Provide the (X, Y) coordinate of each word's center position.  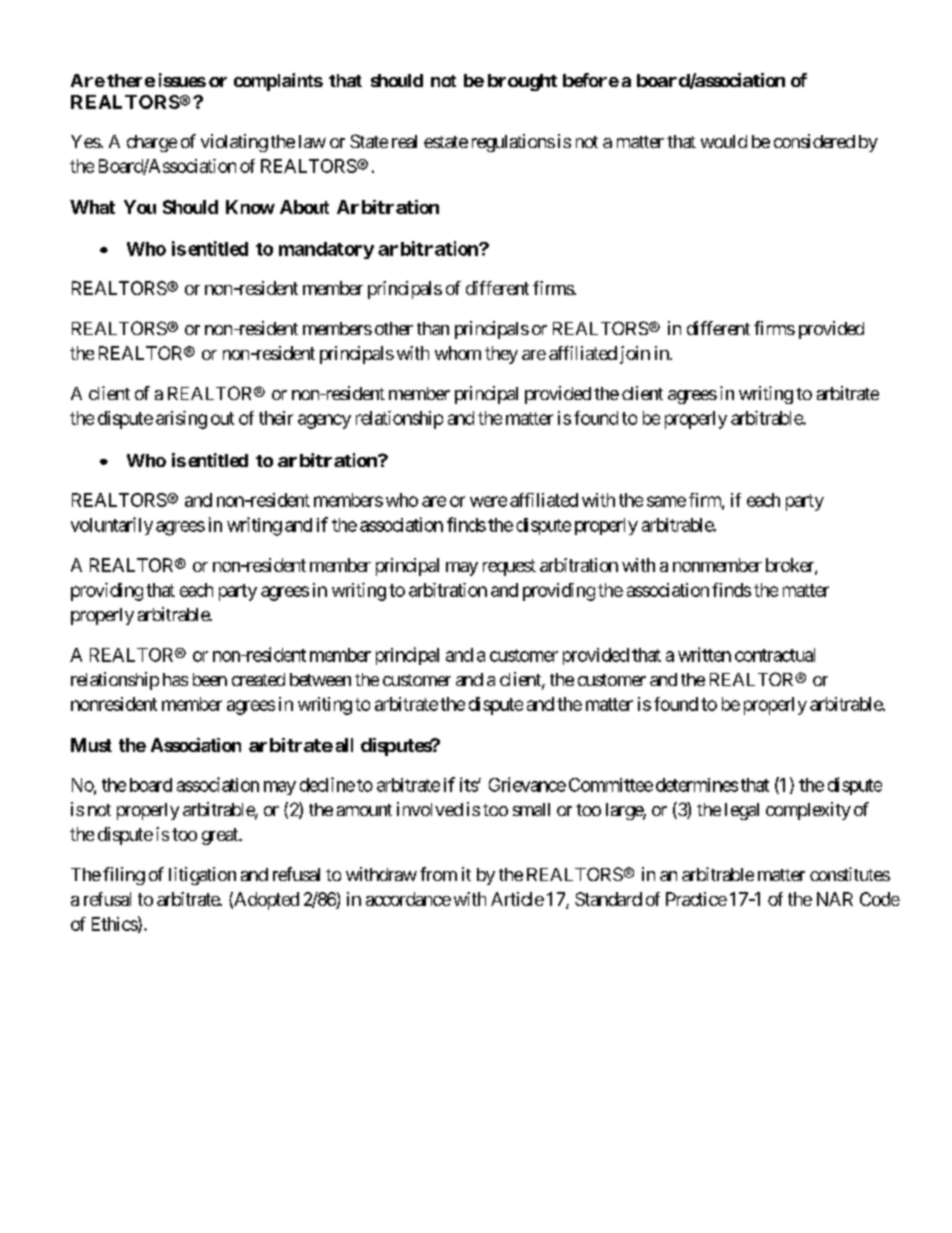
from (438, 874)
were (488, 501)
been (210, 679)
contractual (775, 655)
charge (152, 143)
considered (814, 141)
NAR (835, 899)
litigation (202, 876)
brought (522, 82)
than (433, 328)
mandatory (326, 250)
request (509, 567)
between (320, 679)
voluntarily (112, 526)
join (635, 355)
